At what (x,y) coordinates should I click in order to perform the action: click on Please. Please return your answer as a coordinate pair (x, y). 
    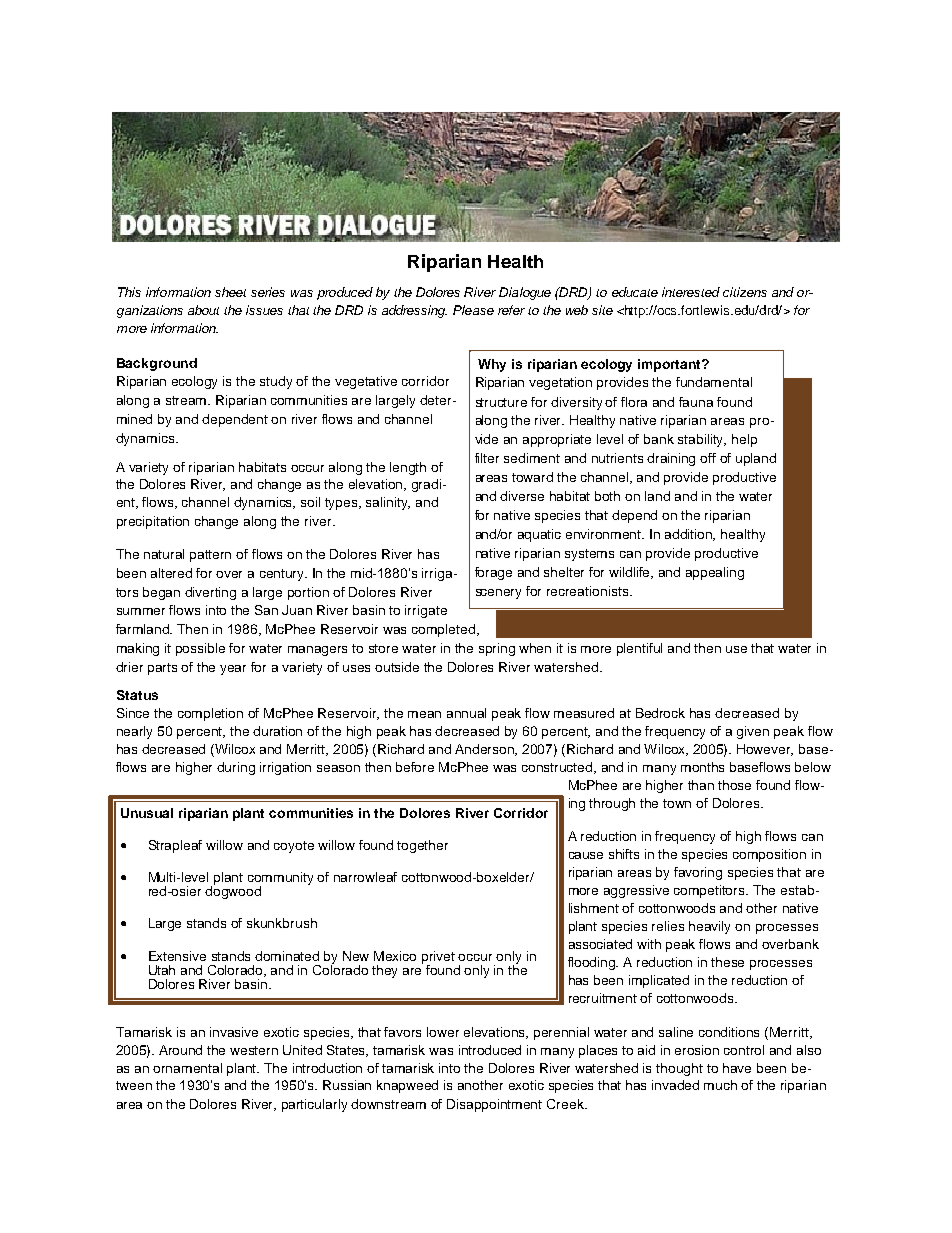
    Looking at the image, I should click on (473, 310).
